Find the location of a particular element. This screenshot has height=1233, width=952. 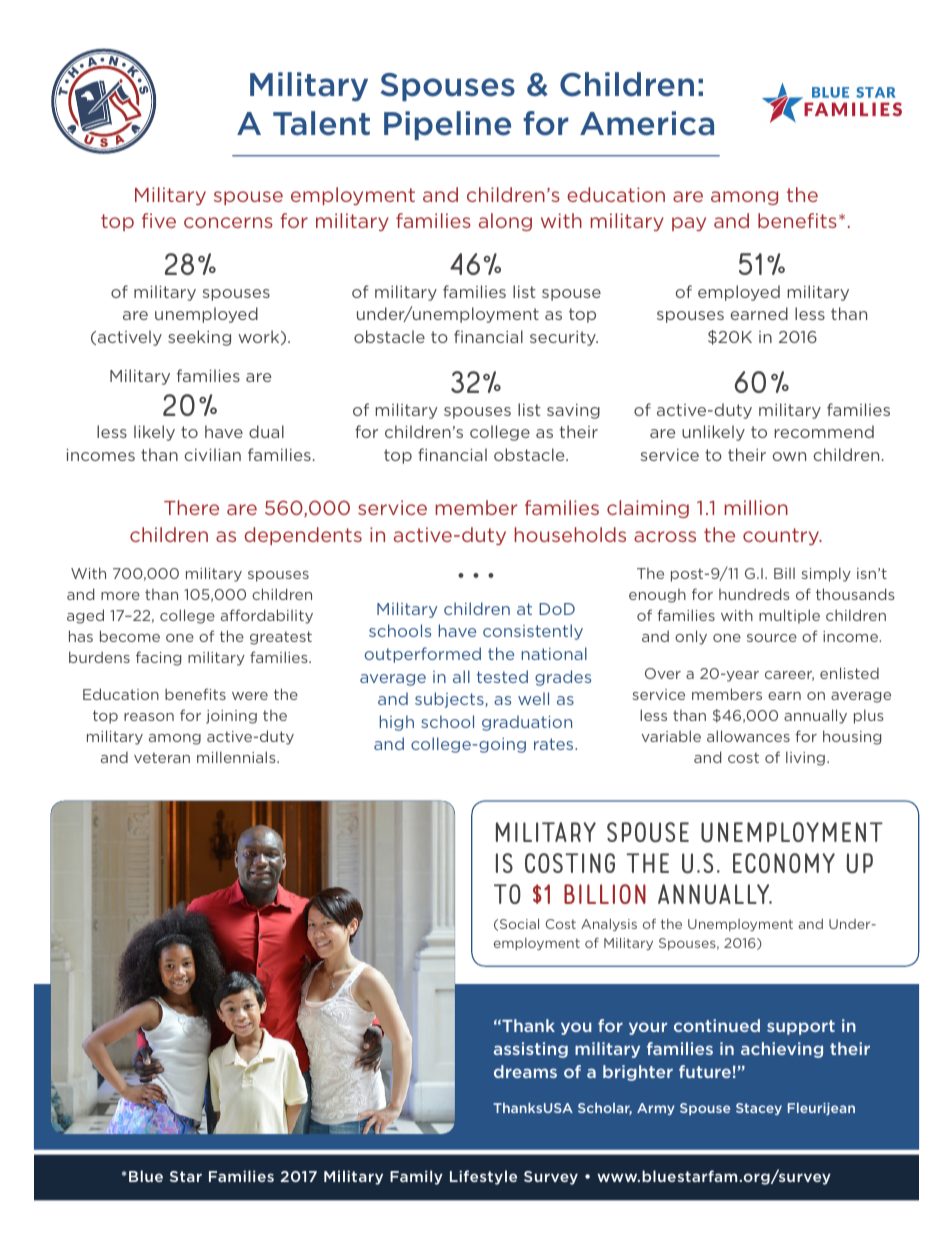

pay is located at coordinates (689, 224).
